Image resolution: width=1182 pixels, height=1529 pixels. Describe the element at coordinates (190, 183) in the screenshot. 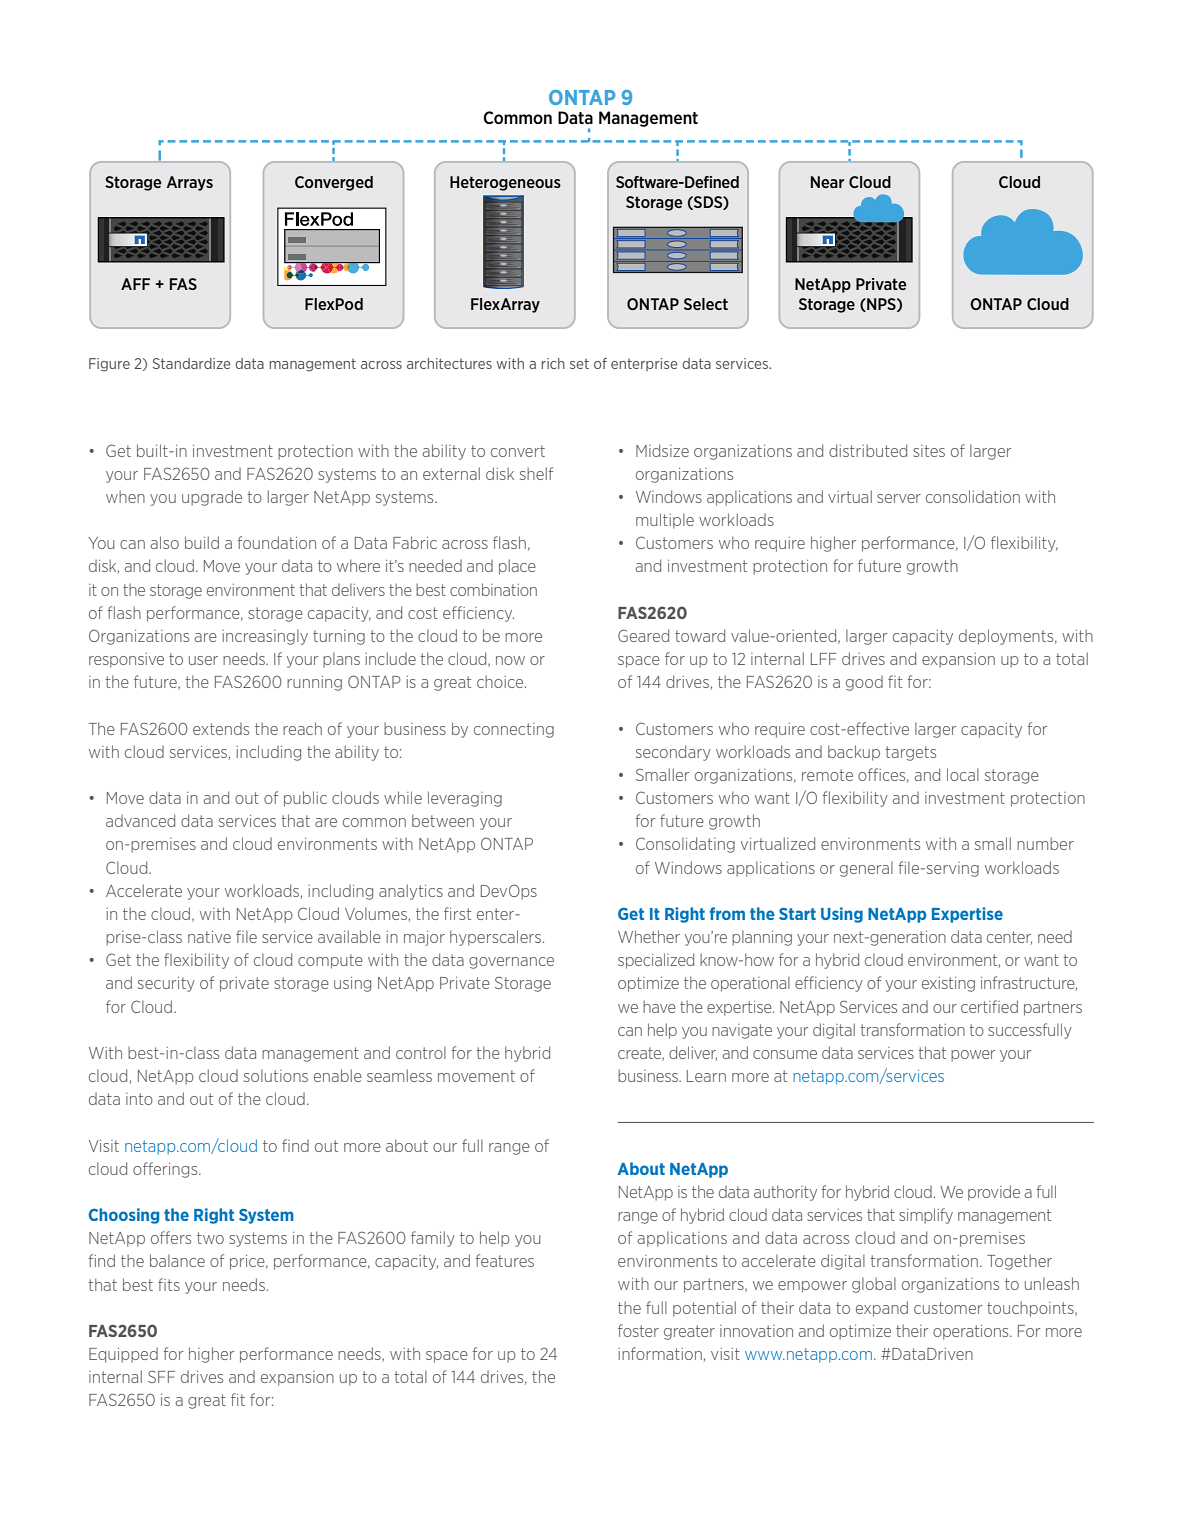

I see `Arrays` at that location.
